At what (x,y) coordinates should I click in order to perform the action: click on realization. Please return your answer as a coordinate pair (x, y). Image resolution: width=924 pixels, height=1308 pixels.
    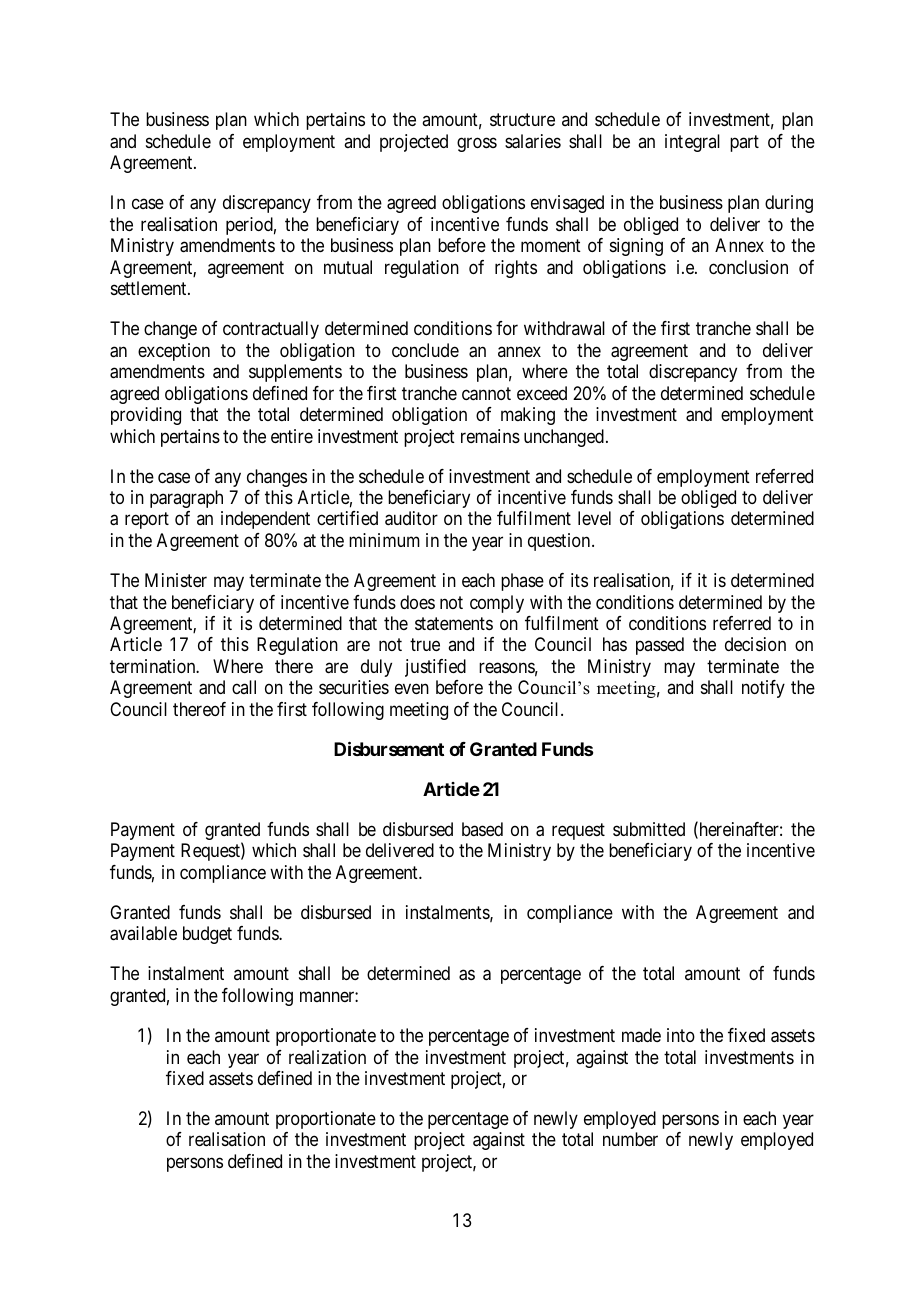
    Looking at the image, I should click on (327, 1057).
